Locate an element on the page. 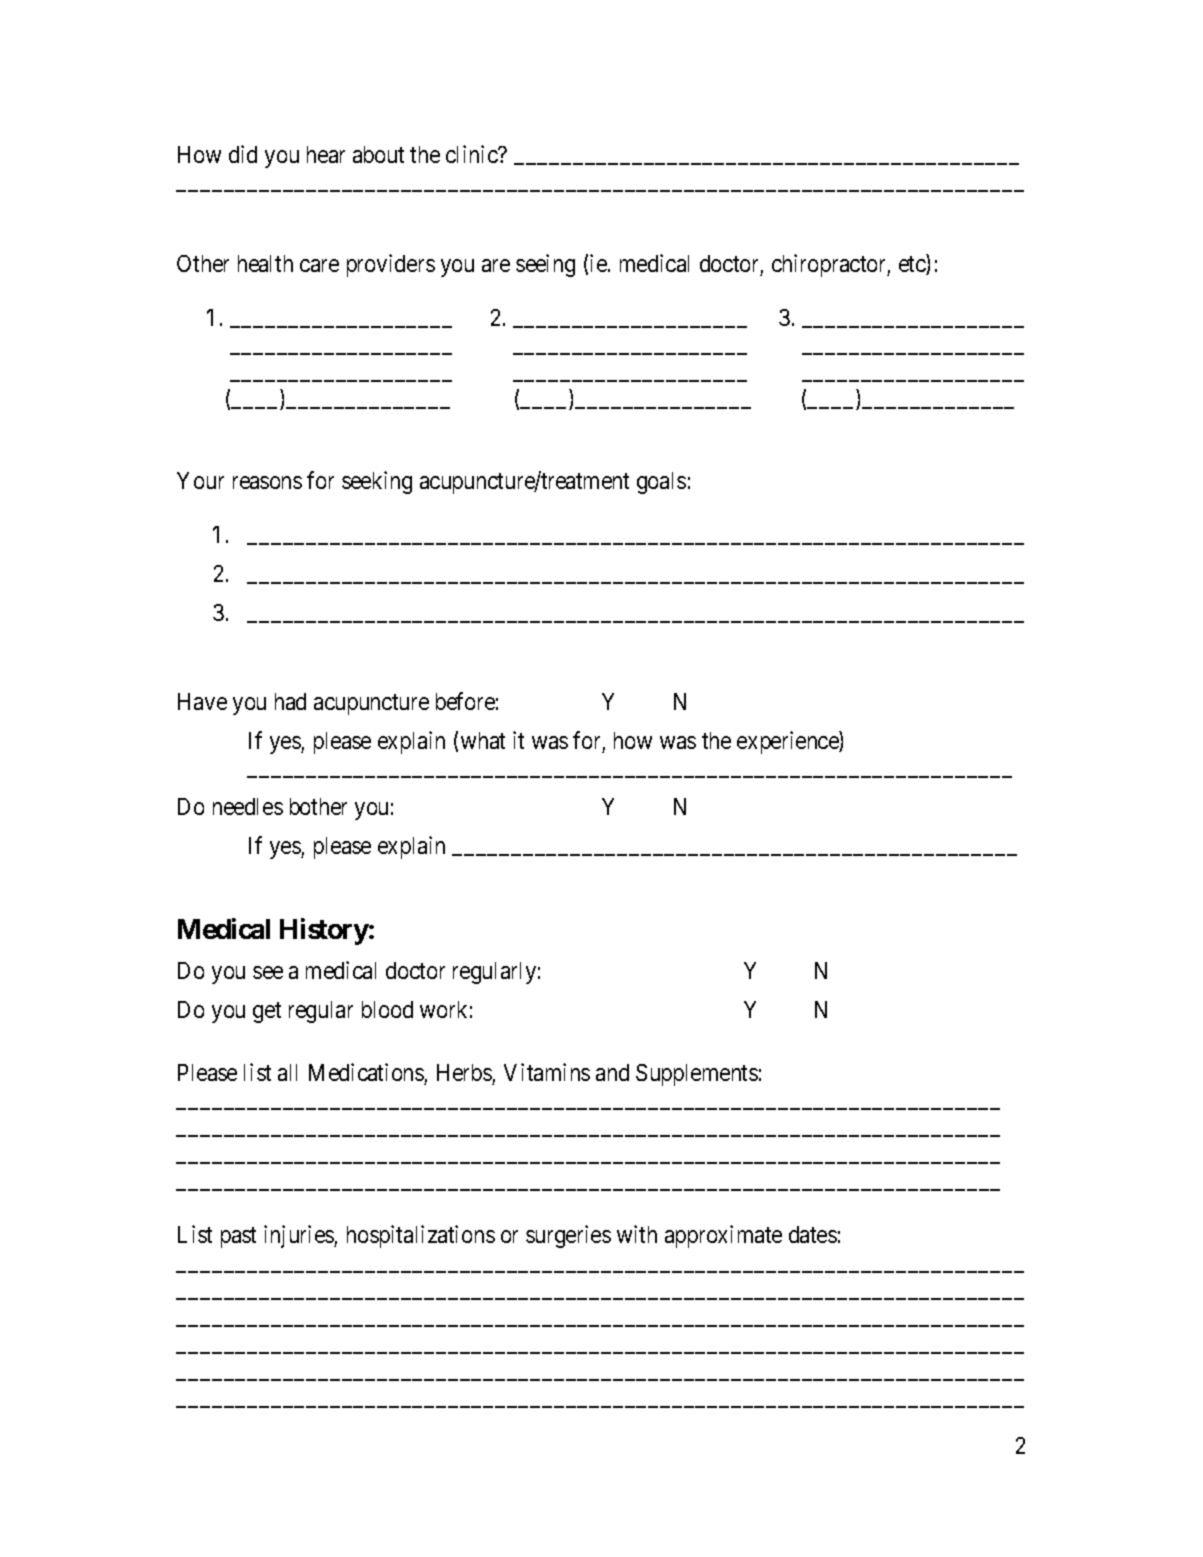  and is located at coordinates (612, 1072).
